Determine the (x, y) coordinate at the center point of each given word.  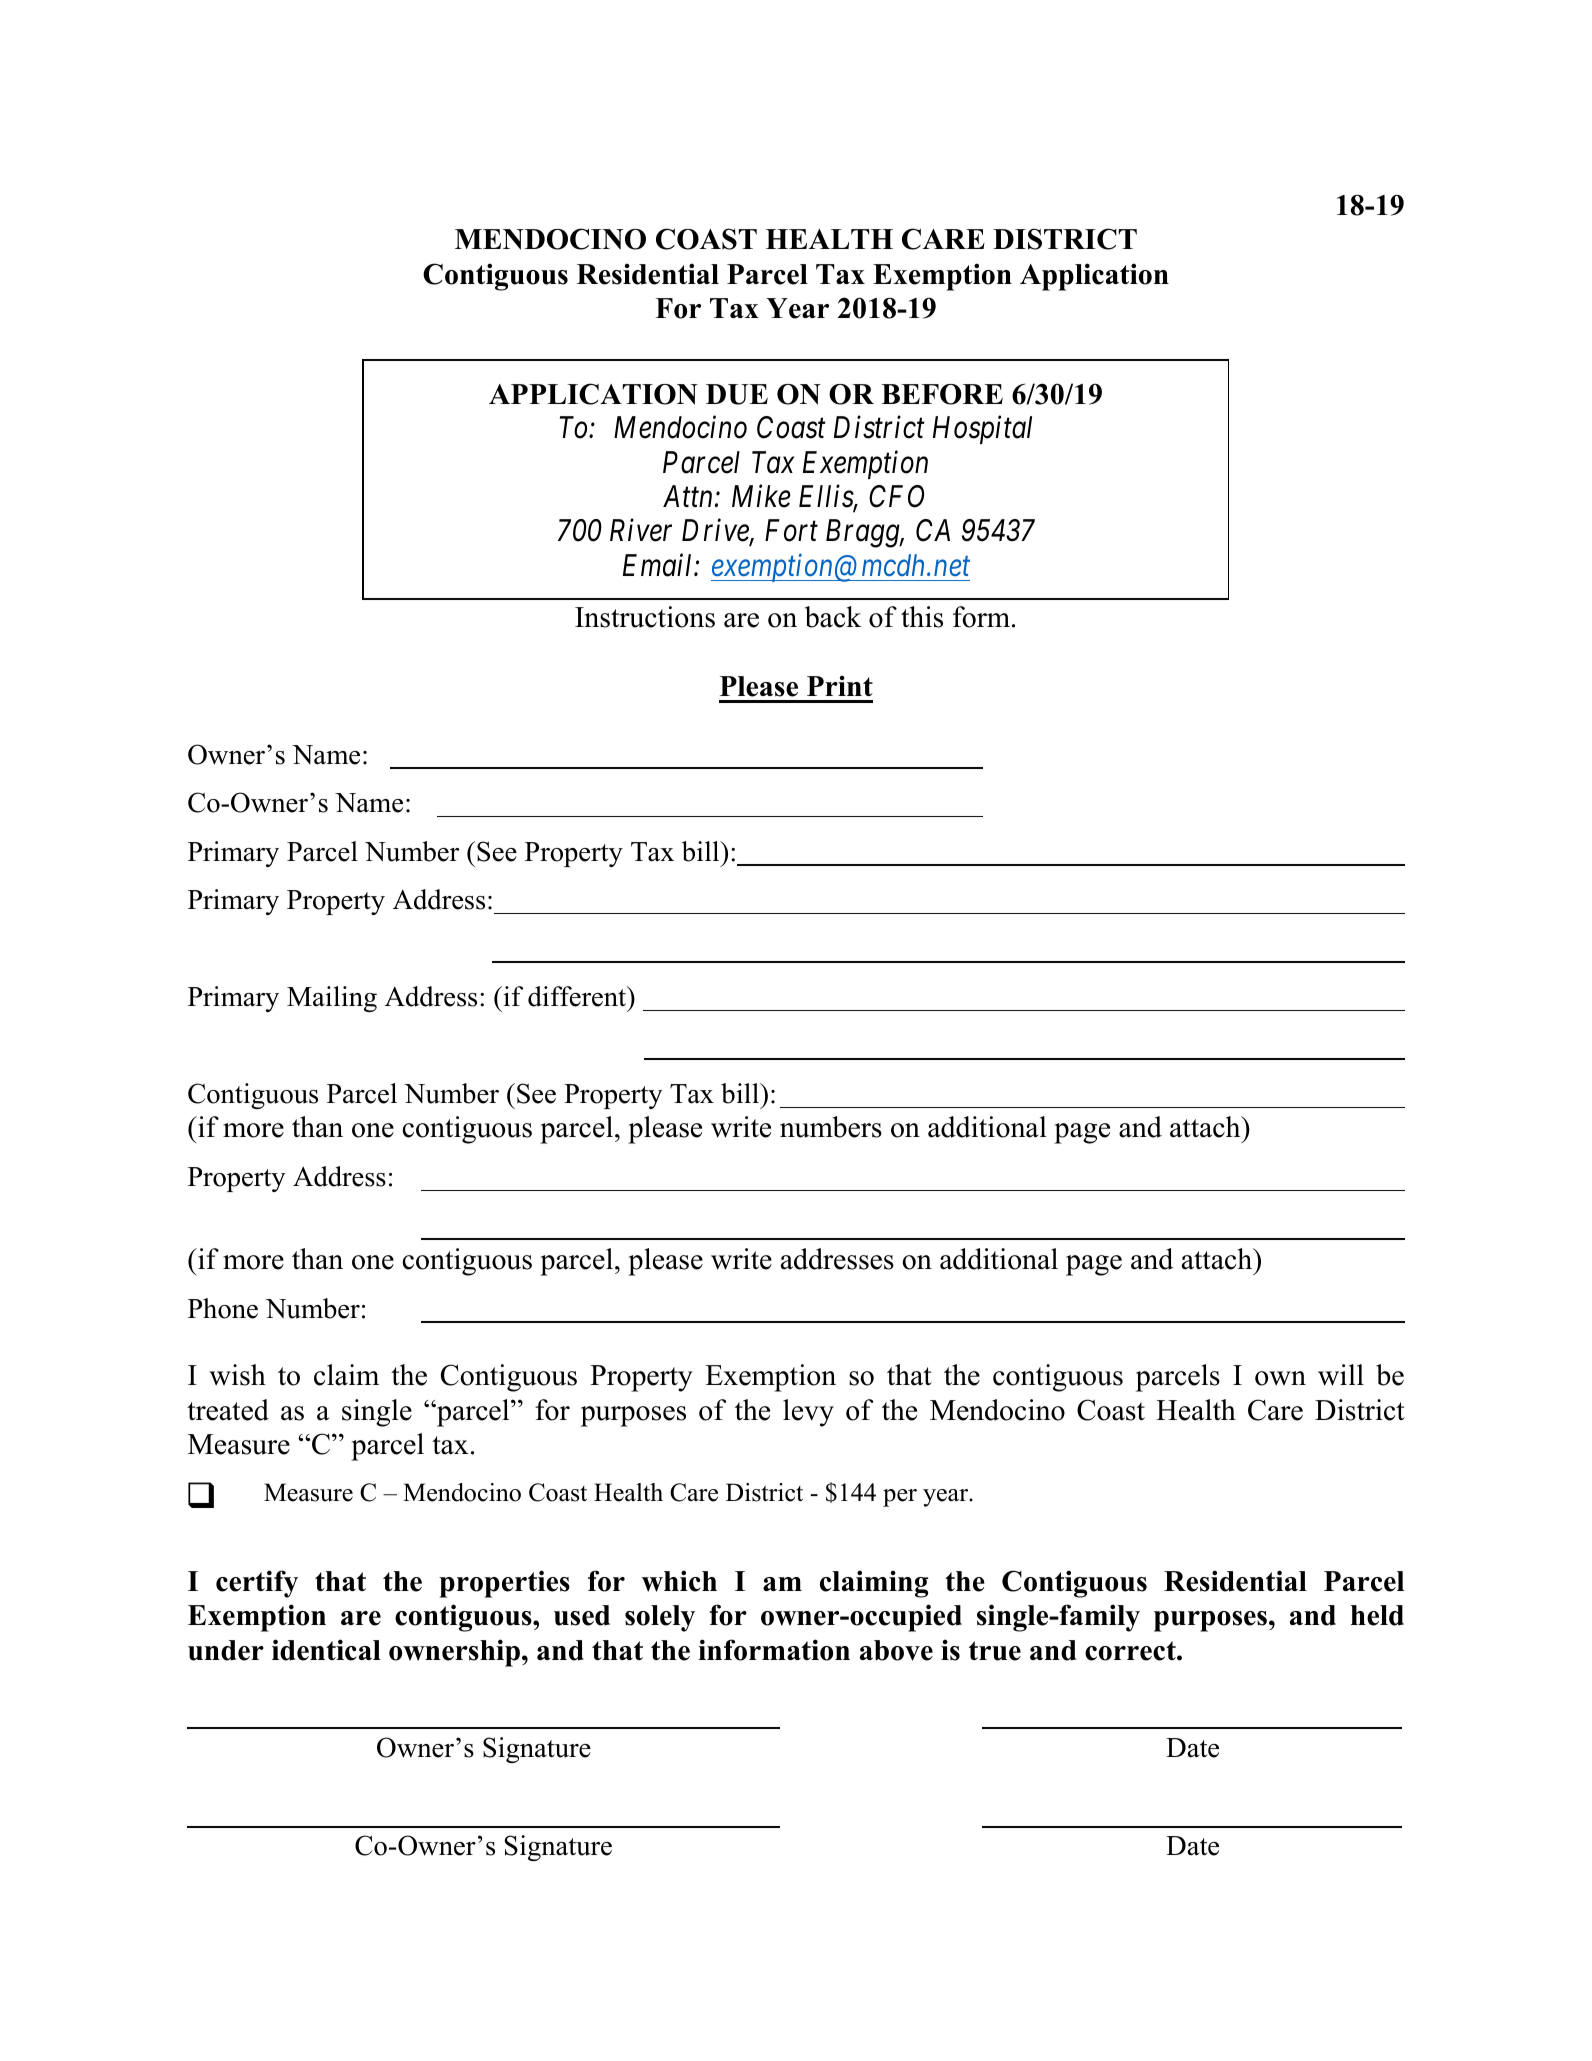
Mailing (332, 999)
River (641, 531)
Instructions (645, 617)
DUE (737, 394)
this (922, 617)
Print (840, 685)
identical (326, 1650)
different (578, 996)
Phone (223, 1308)
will (1341, 1375)
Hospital (982, 430)
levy (808, 1413)
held (1377, 1615)
